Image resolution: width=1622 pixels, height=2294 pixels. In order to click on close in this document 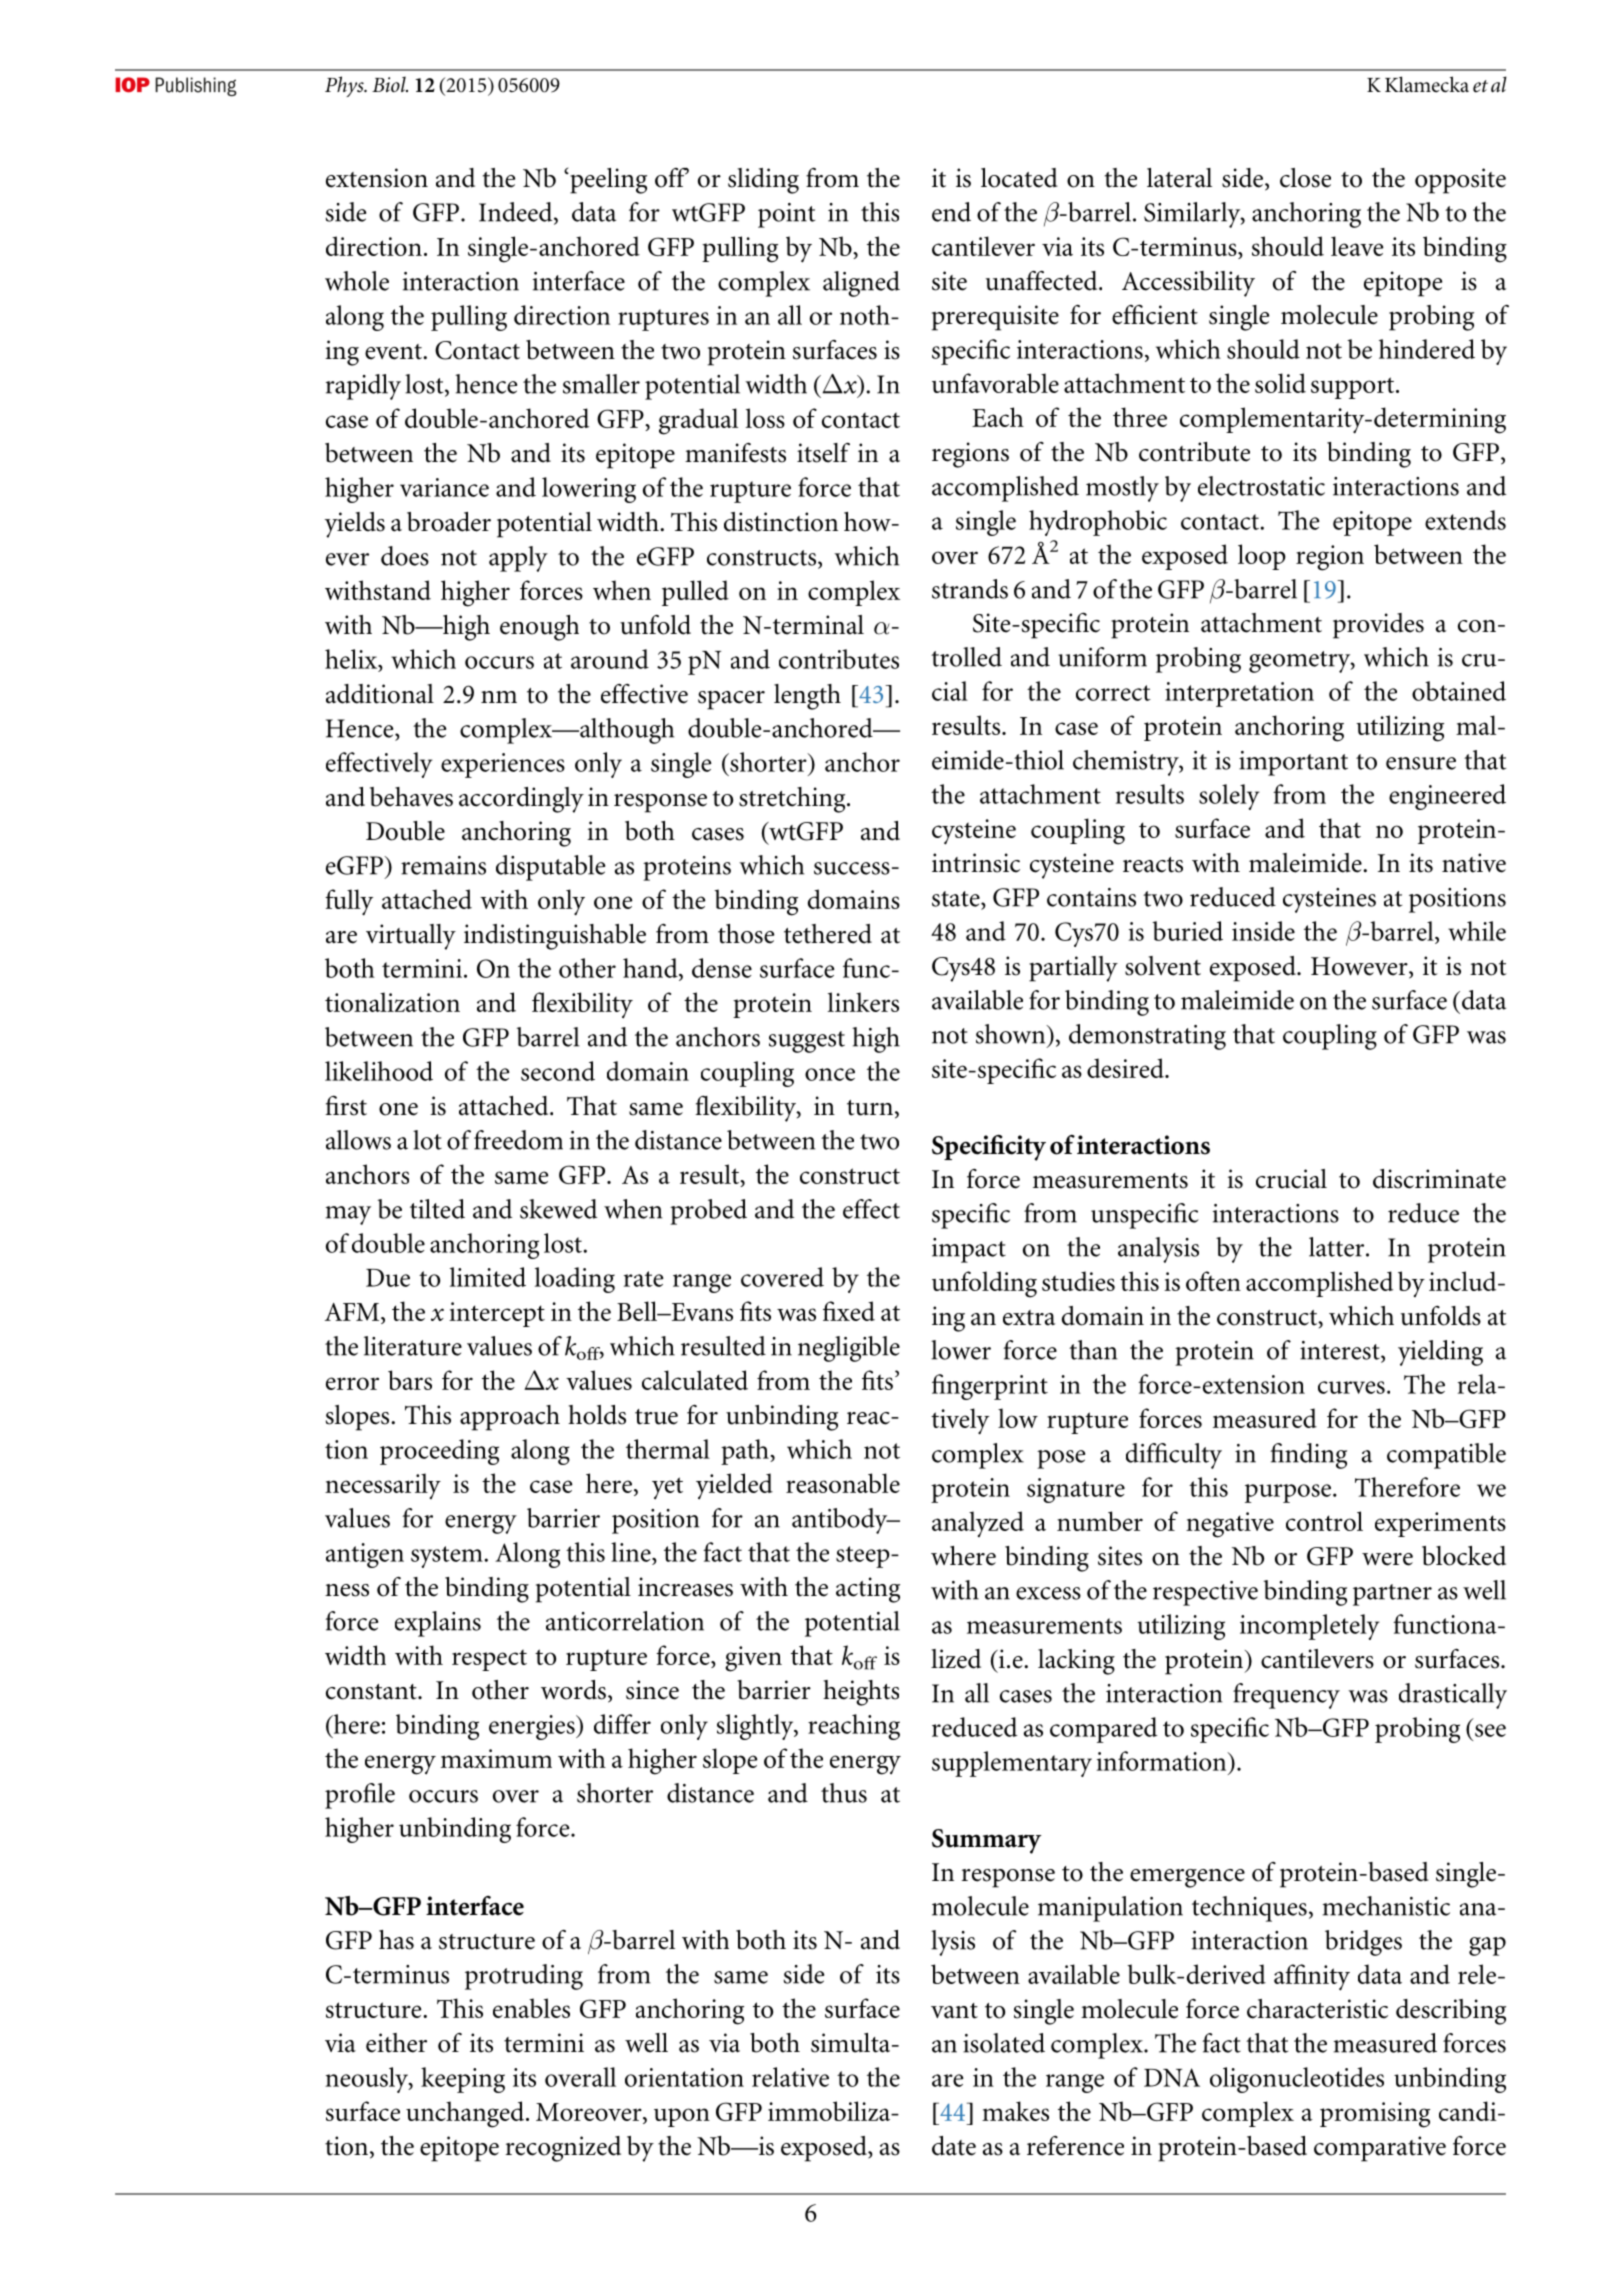, I will do `click(1305, 178)`.
